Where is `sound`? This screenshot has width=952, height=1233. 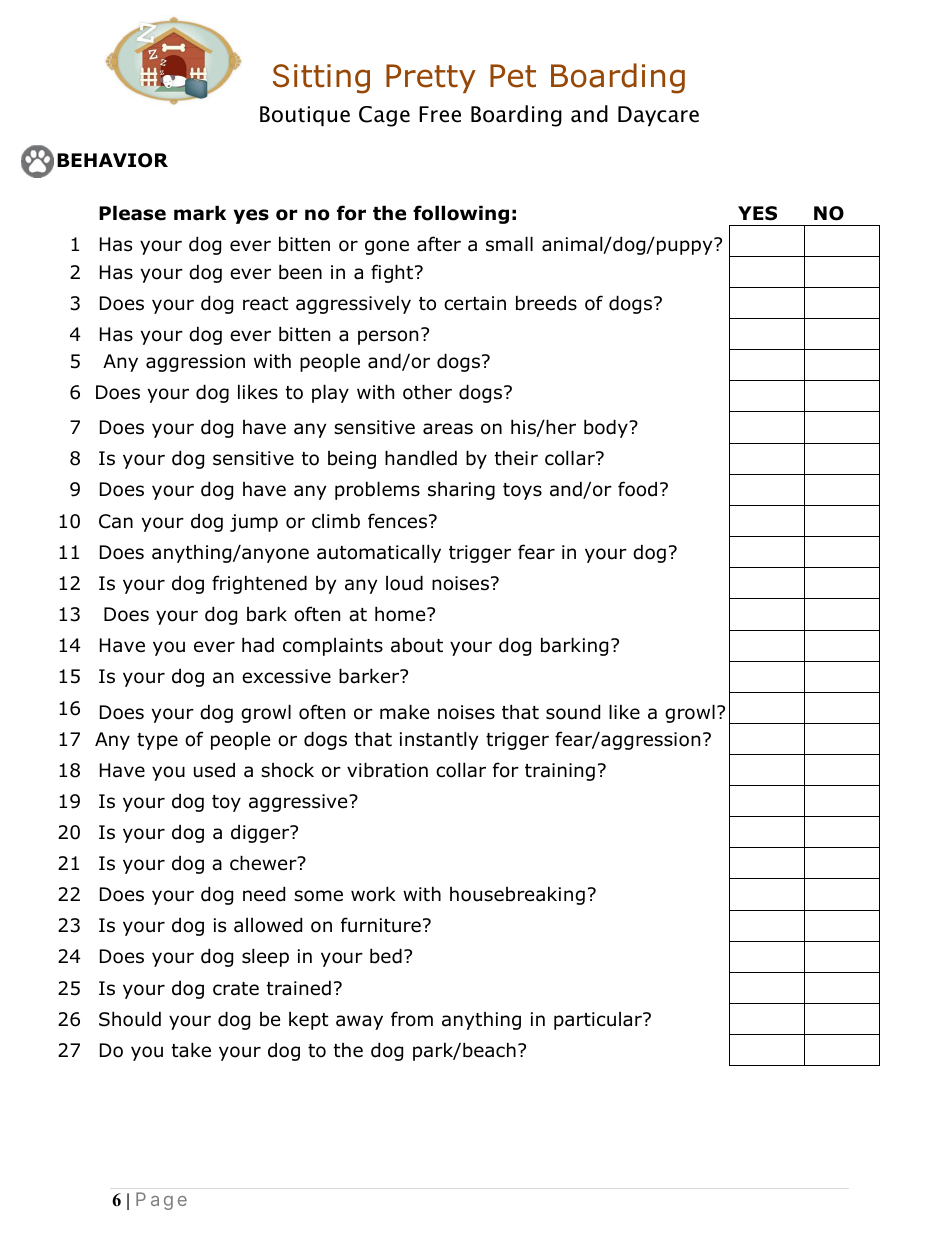 sound is located at coordinates (573, 712).
